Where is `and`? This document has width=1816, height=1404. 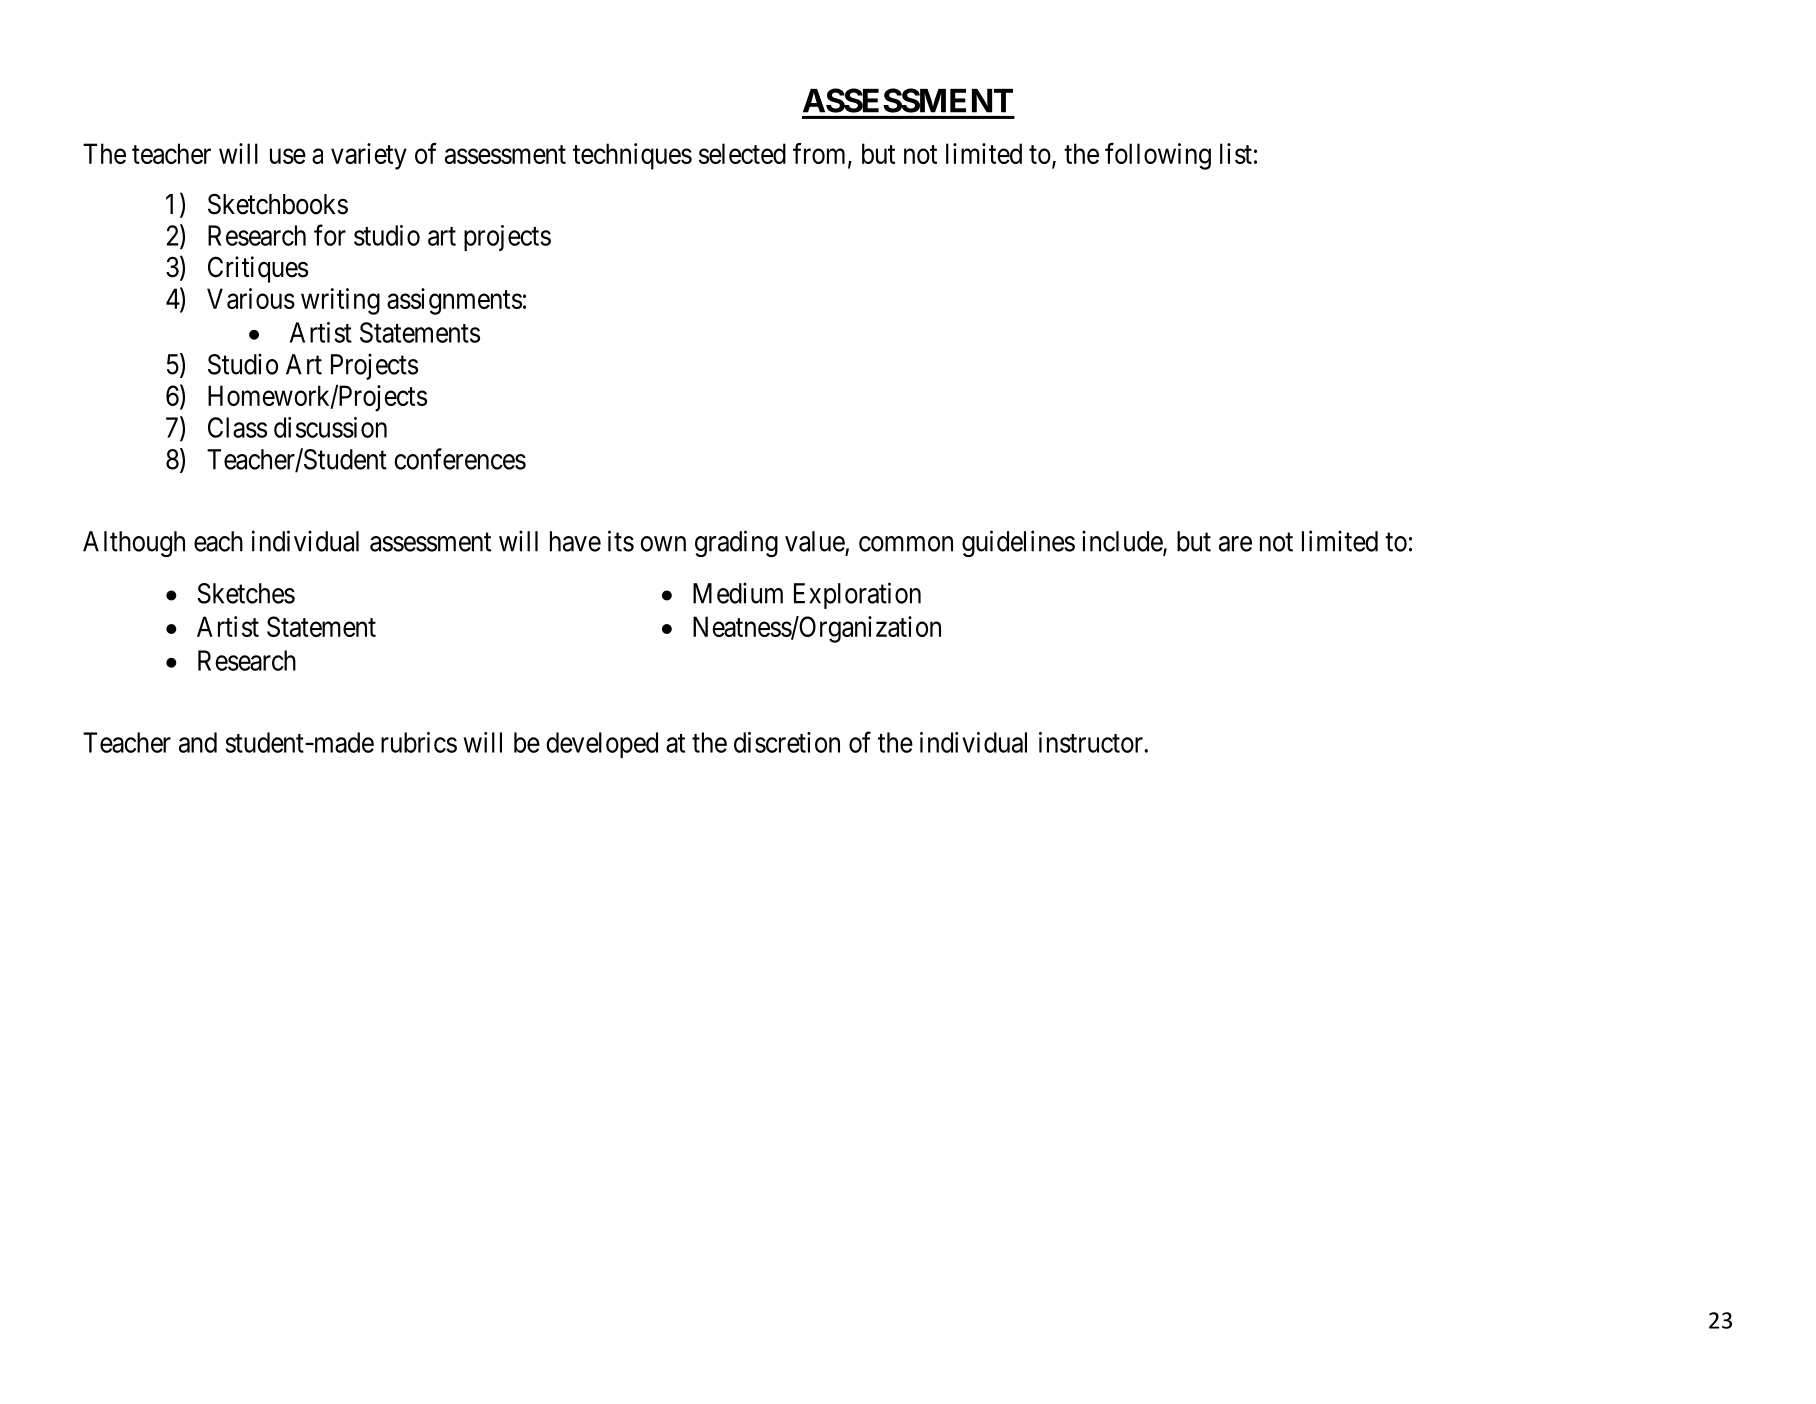
and is located at coordinates (198, 742).
